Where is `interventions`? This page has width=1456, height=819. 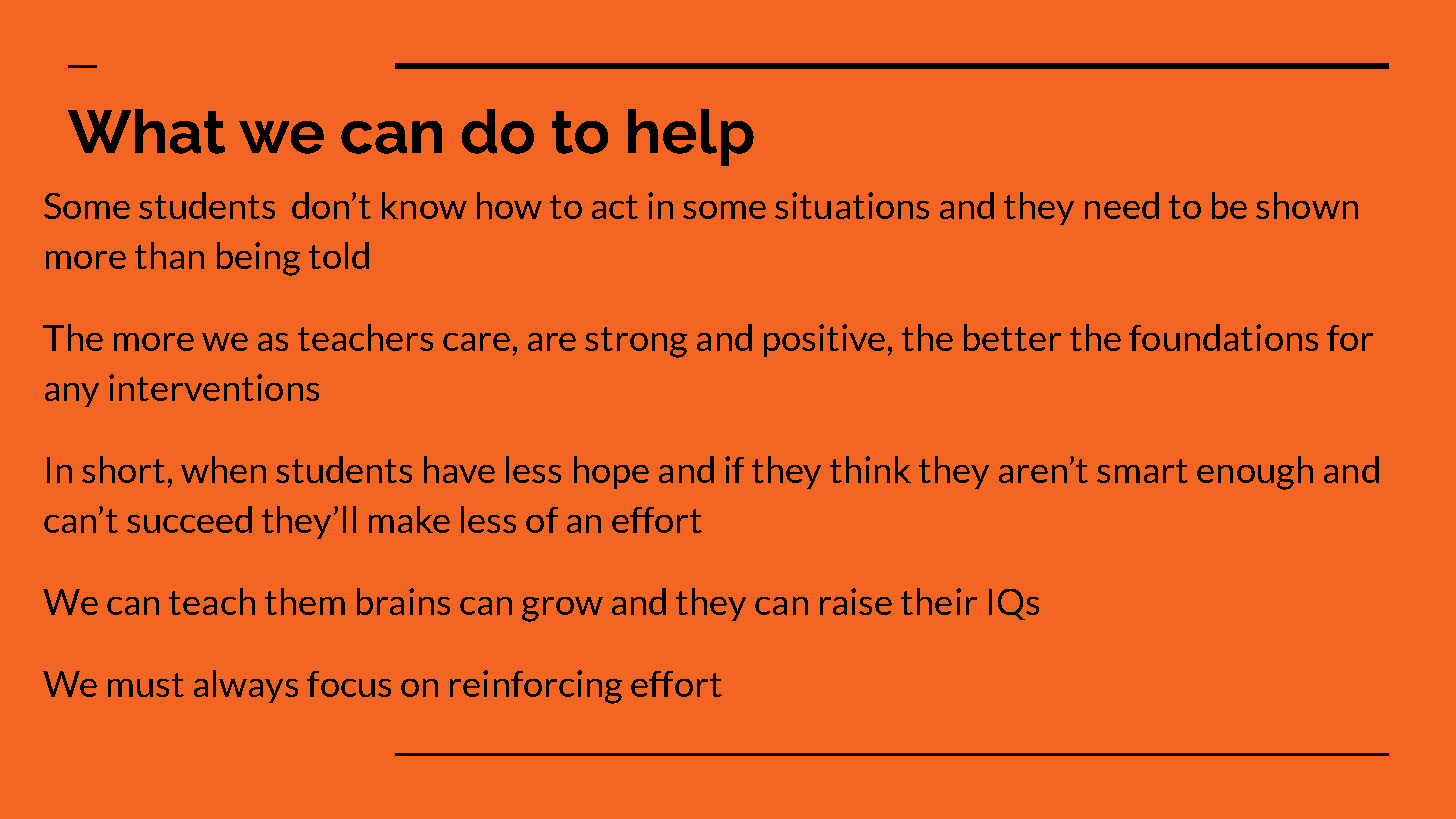
interventions is located at coordinates (214, 387).
